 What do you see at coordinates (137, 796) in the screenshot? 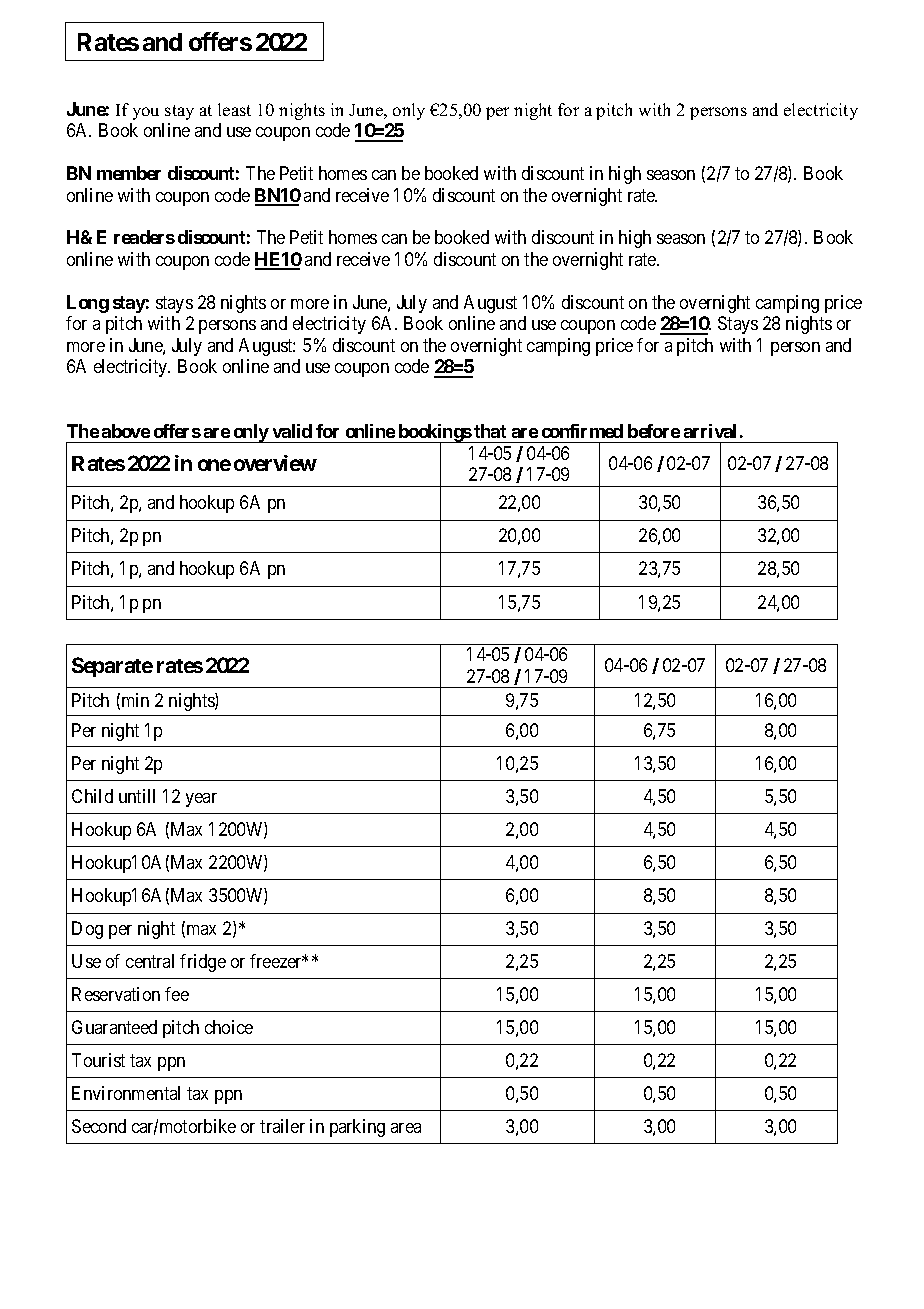
I see `untill` at bounding box center [137, 796].
